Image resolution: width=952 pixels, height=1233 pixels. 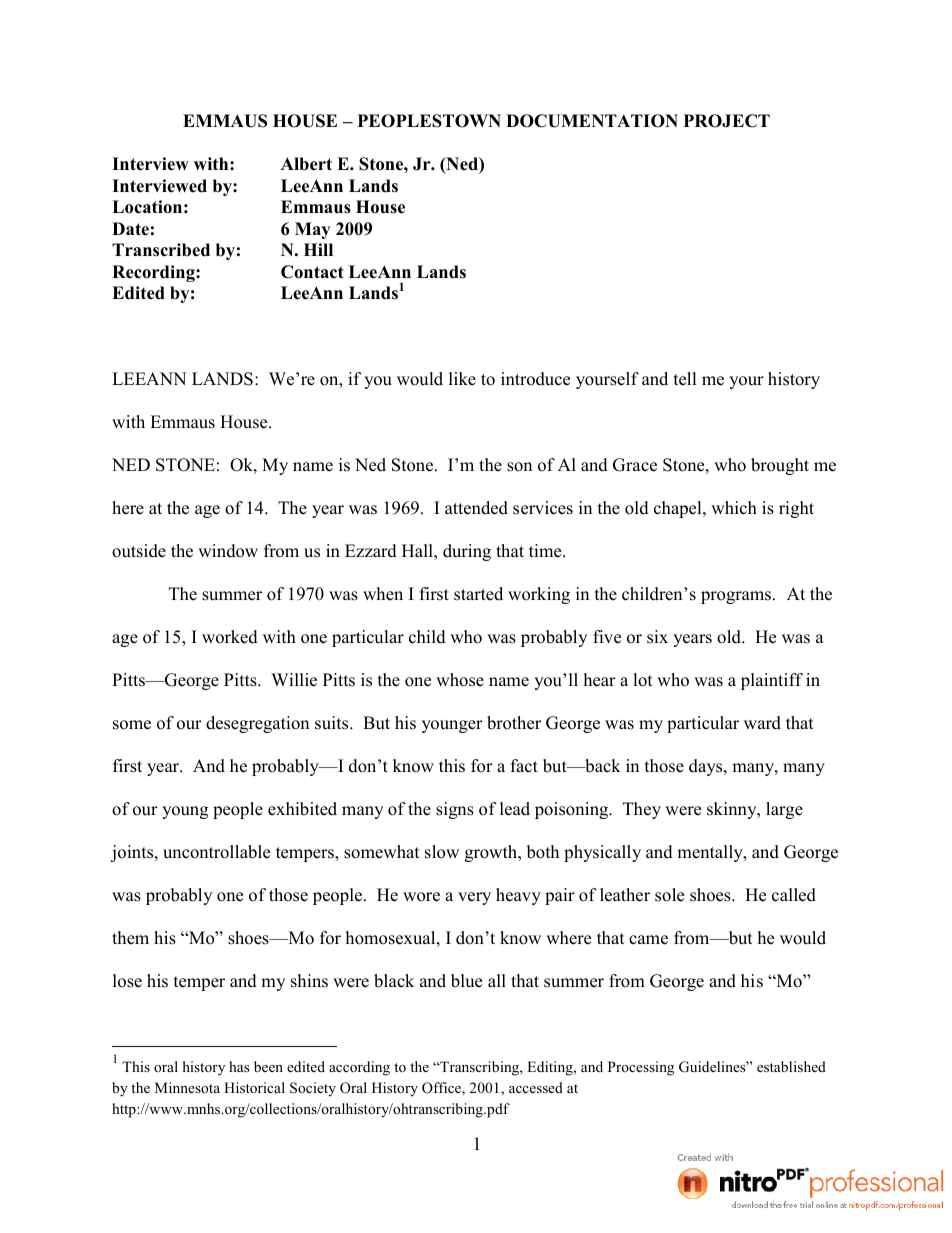 What do you see at coordinates (154, 273) in the screenshot?
I see `Recording` at bounding box center [154, 273].
